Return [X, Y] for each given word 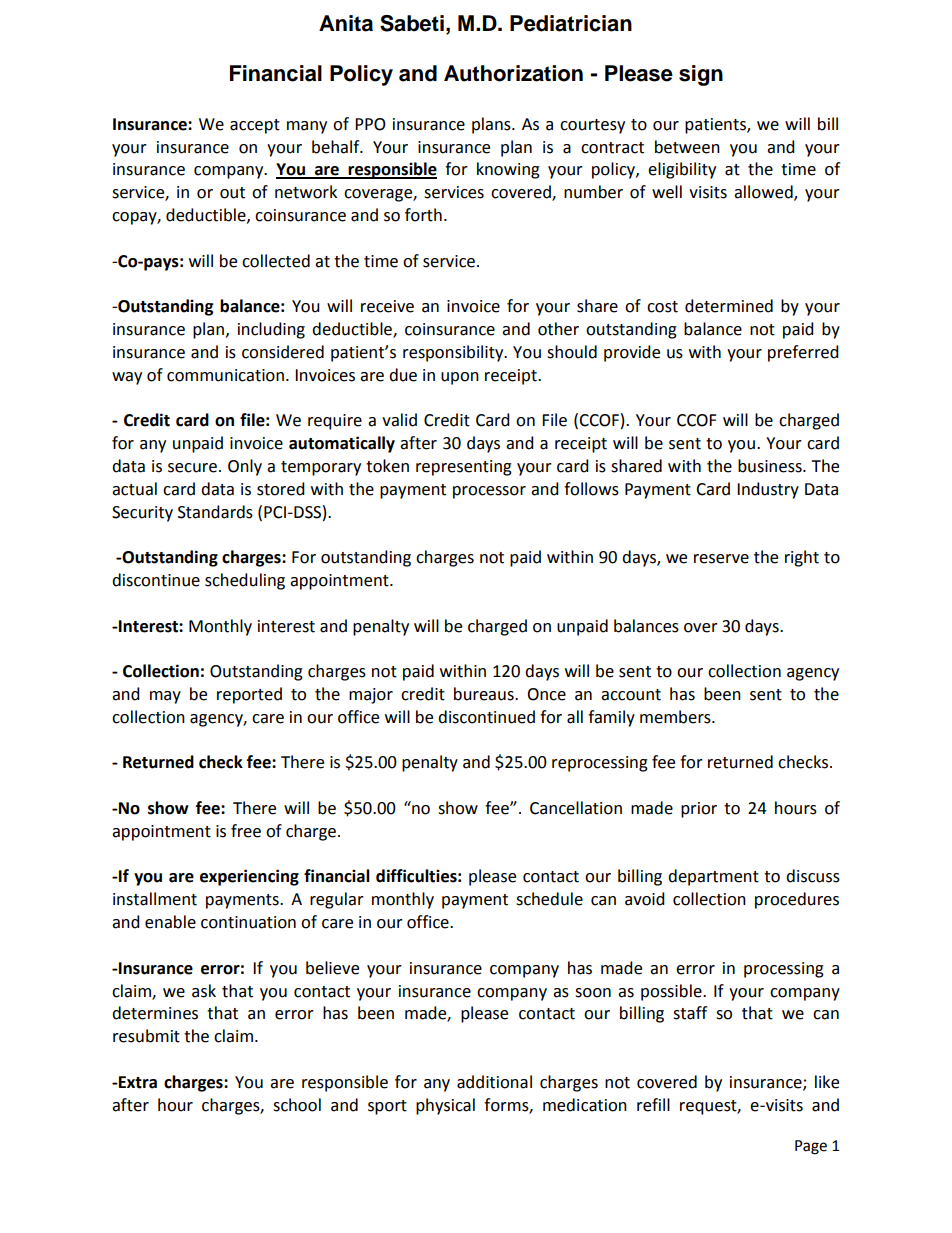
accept [255, 126]
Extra [137, 1082]
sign [701, 75]
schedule [549, 899]
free [246, 831]
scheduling [245, 581]
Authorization [513, 73]
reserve [721, 559]
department [713, 877]
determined [729, 306]
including [271, 330]
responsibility [454, 353]
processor [489, 492]
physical [445, 1106]
